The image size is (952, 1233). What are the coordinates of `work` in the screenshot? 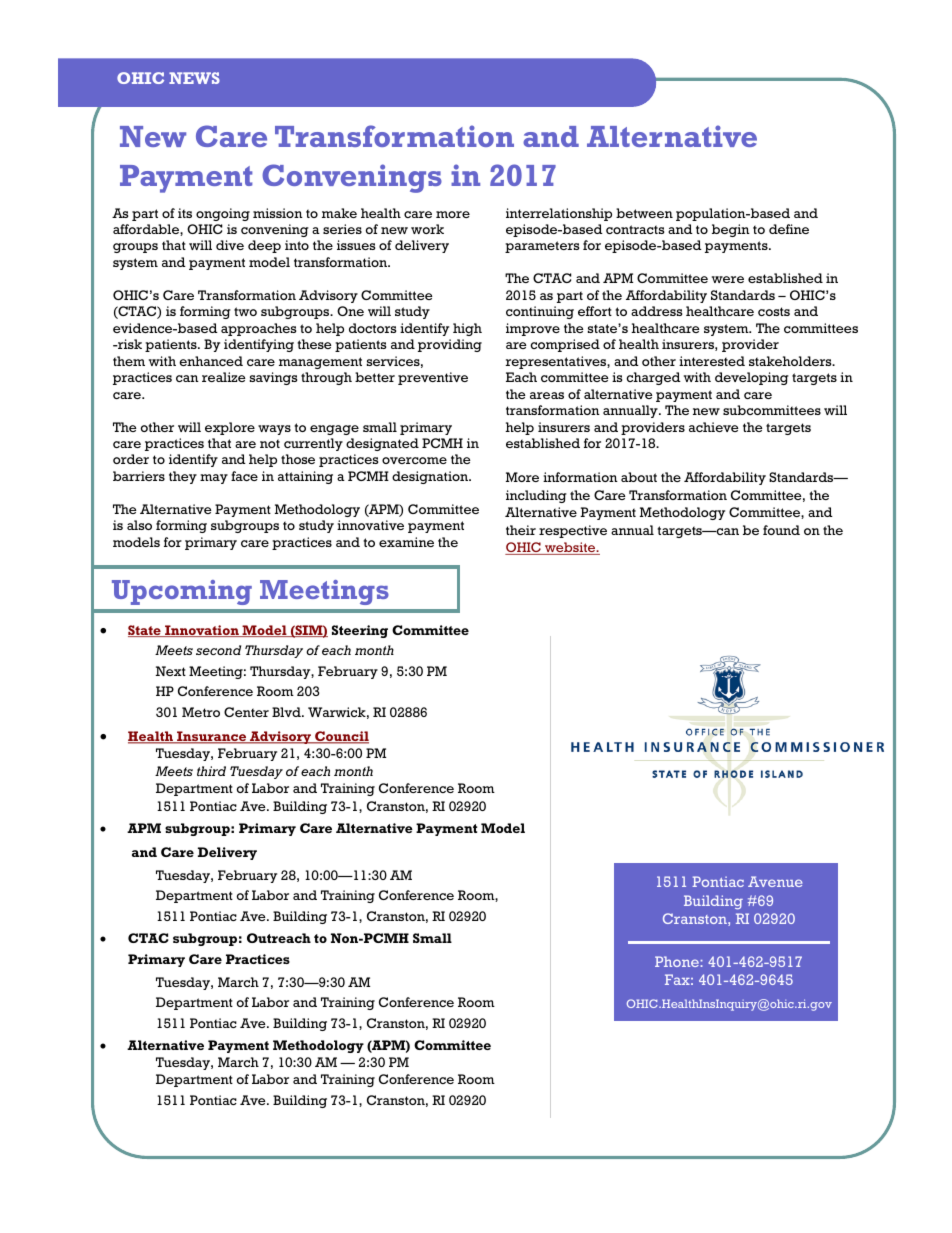 It's located at (427, 229).
